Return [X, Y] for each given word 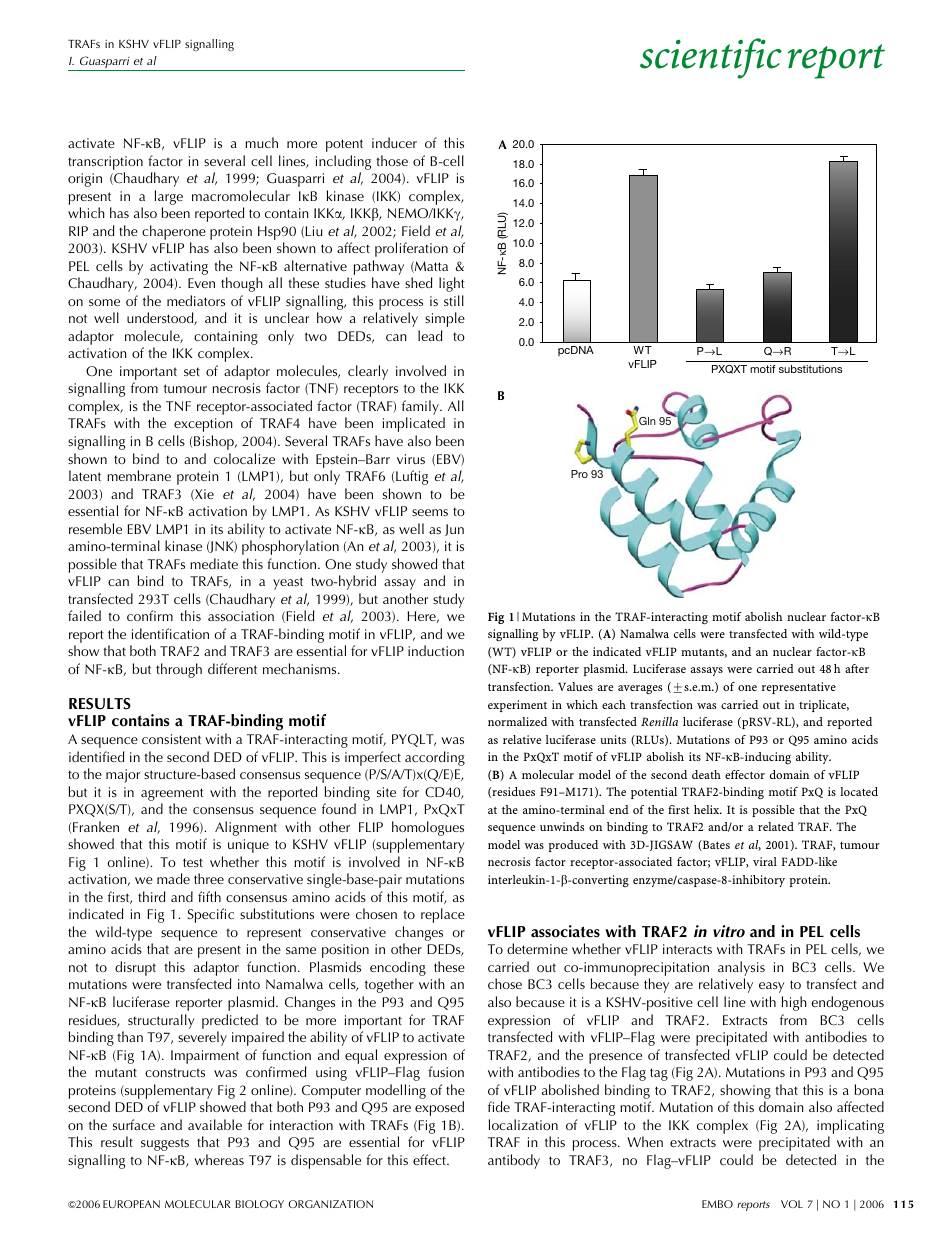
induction [436, 650]
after [857, 668]
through [179, 670]
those [392, 160]
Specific [211, 915]
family [421, 409]
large [169, 197]
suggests [165, 1144]
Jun [454, 530]
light [452, 284]
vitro [729, 931]
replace [443, 915]
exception [203, 425]
